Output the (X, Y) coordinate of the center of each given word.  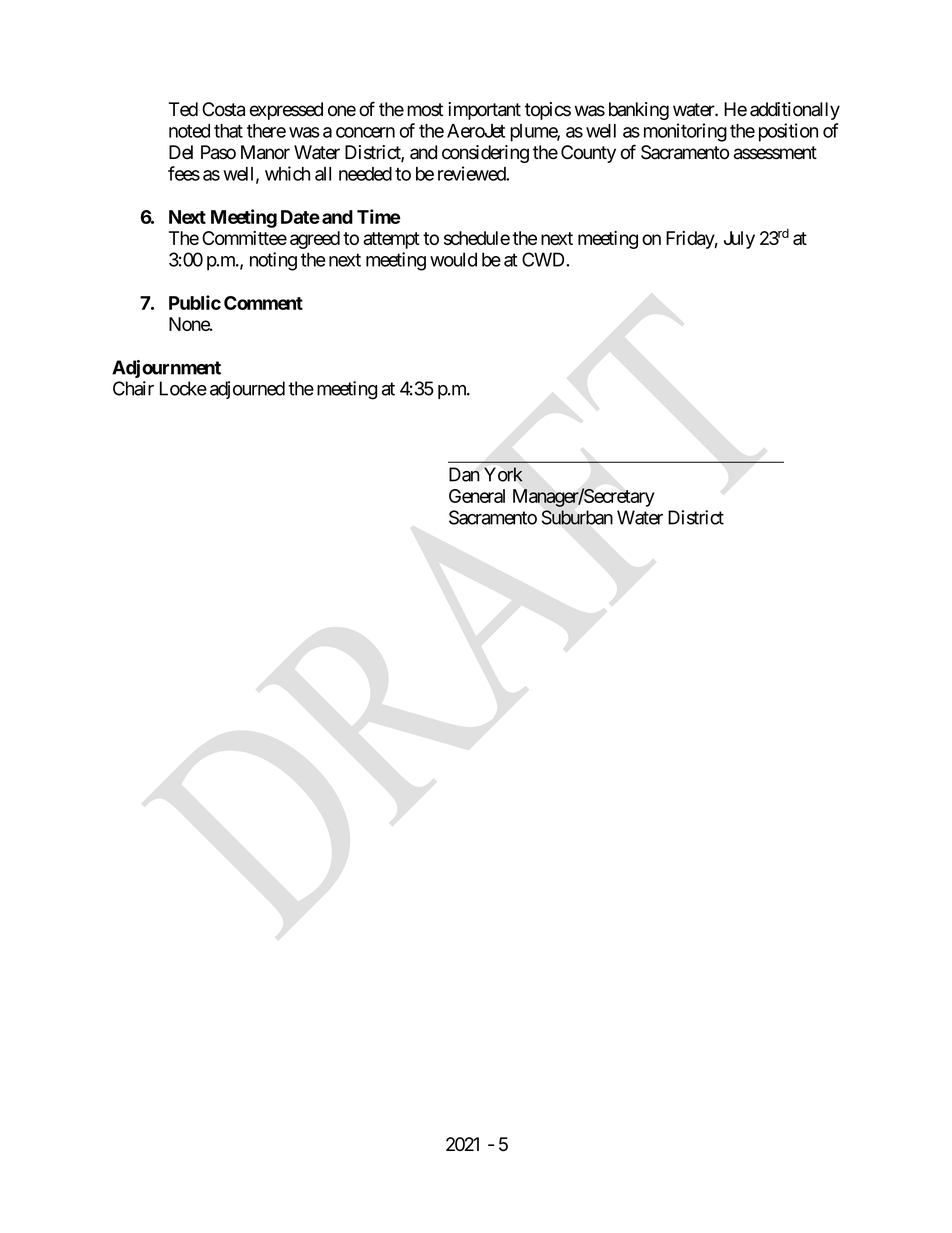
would (453, 259)
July (739, 240)
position (788, 132)
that (228, 131)
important (484, 111)
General (477, 496)
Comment (263, 303)
